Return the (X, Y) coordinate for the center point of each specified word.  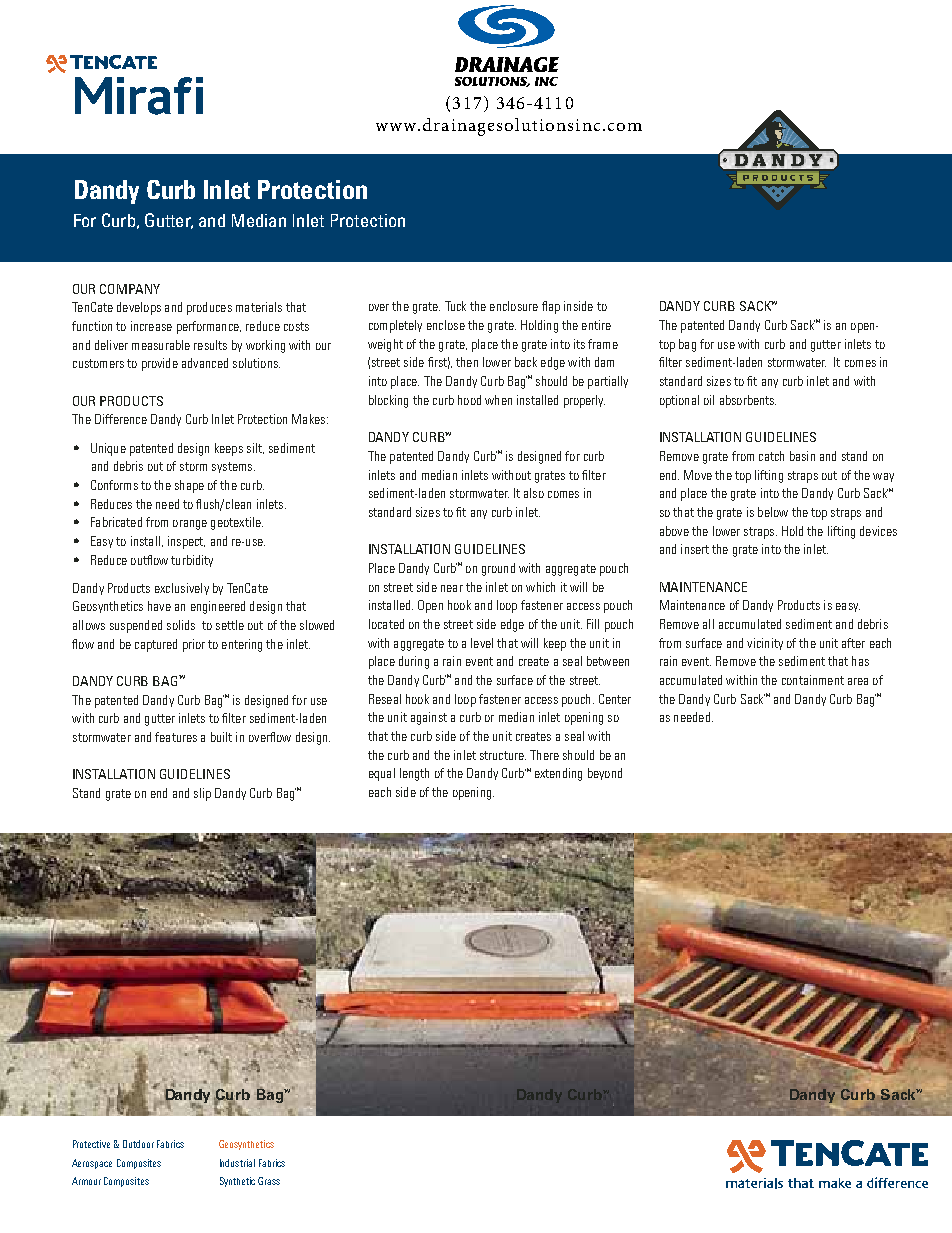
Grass (269, 1181)
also (534, 493)
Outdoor (138, 1144)
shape (189, 486)
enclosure (514, 306)
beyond (605, 774)
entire (596, 325)
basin (802, 456)
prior (194, 645)
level (482, 643)
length (414, 774)
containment (813, 680)
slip (202, 794)
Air (251, 189)
